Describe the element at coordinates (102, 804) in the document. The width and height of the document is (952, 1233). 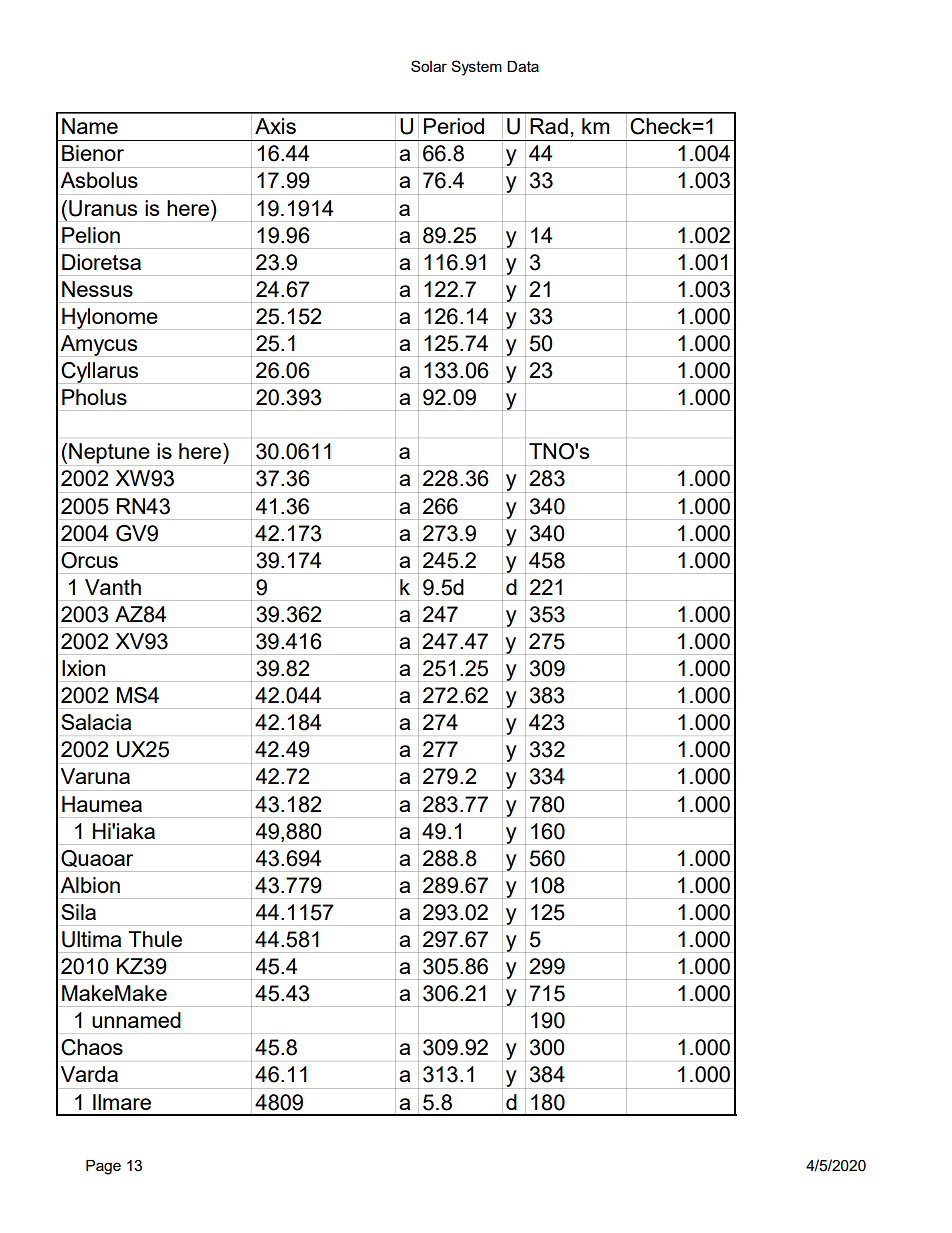
I see `Haumea` at that location.
